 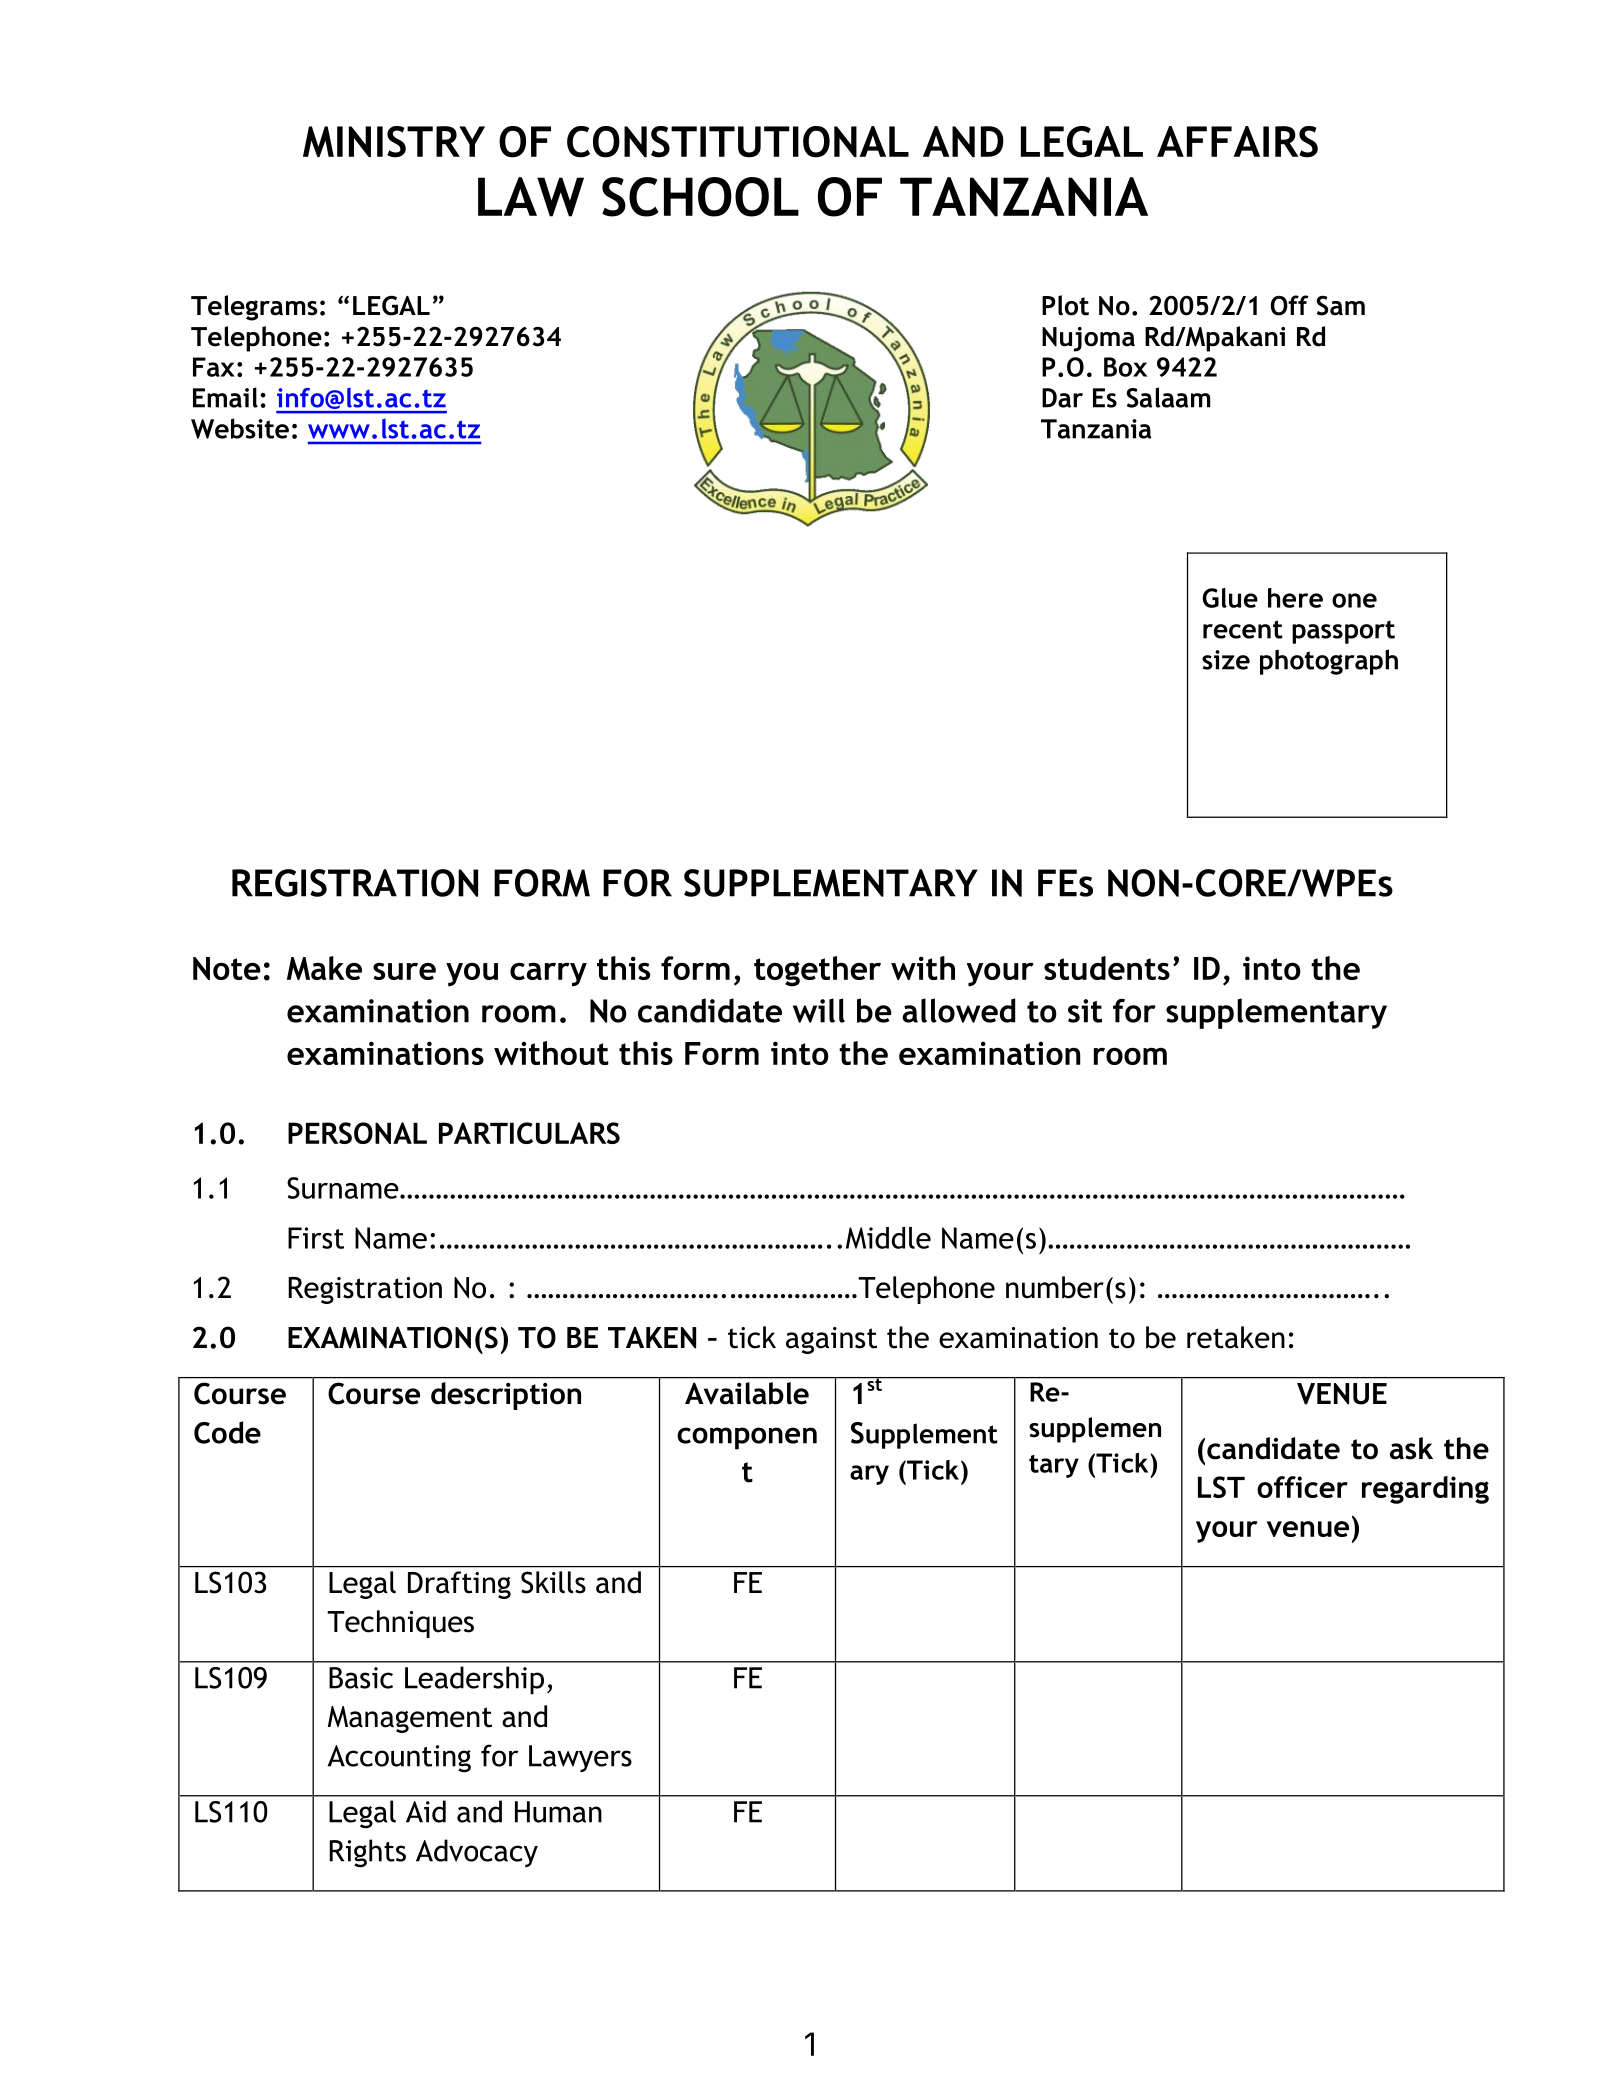 What do you see at coordinates (1237, 142) in the image?
I see `AFFAIRS` at bounding box center [1237, 142].
